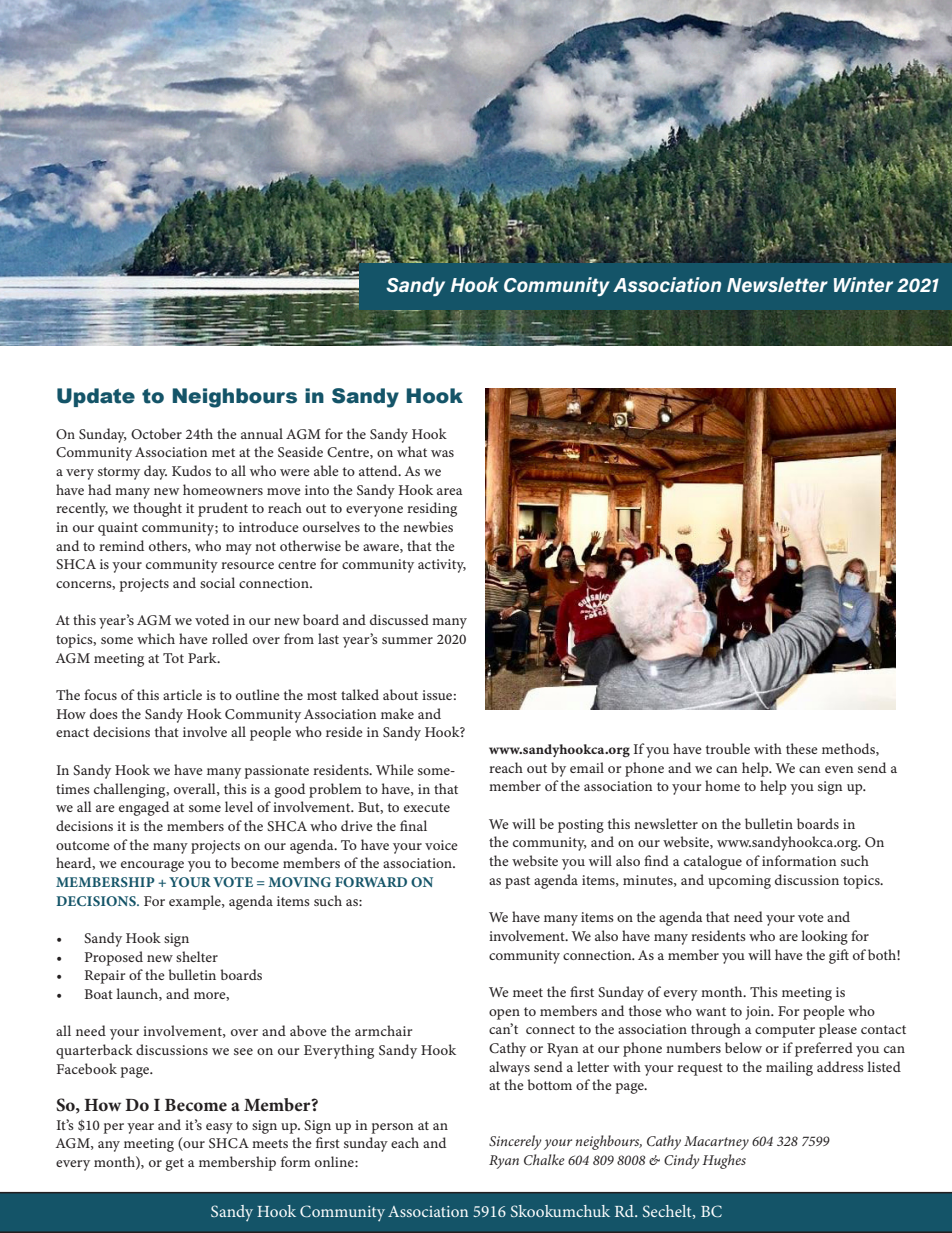 This document has width=952, height=1233. Describe the element at coordinates (96, 397) in the document. I see `Update` at that location.
